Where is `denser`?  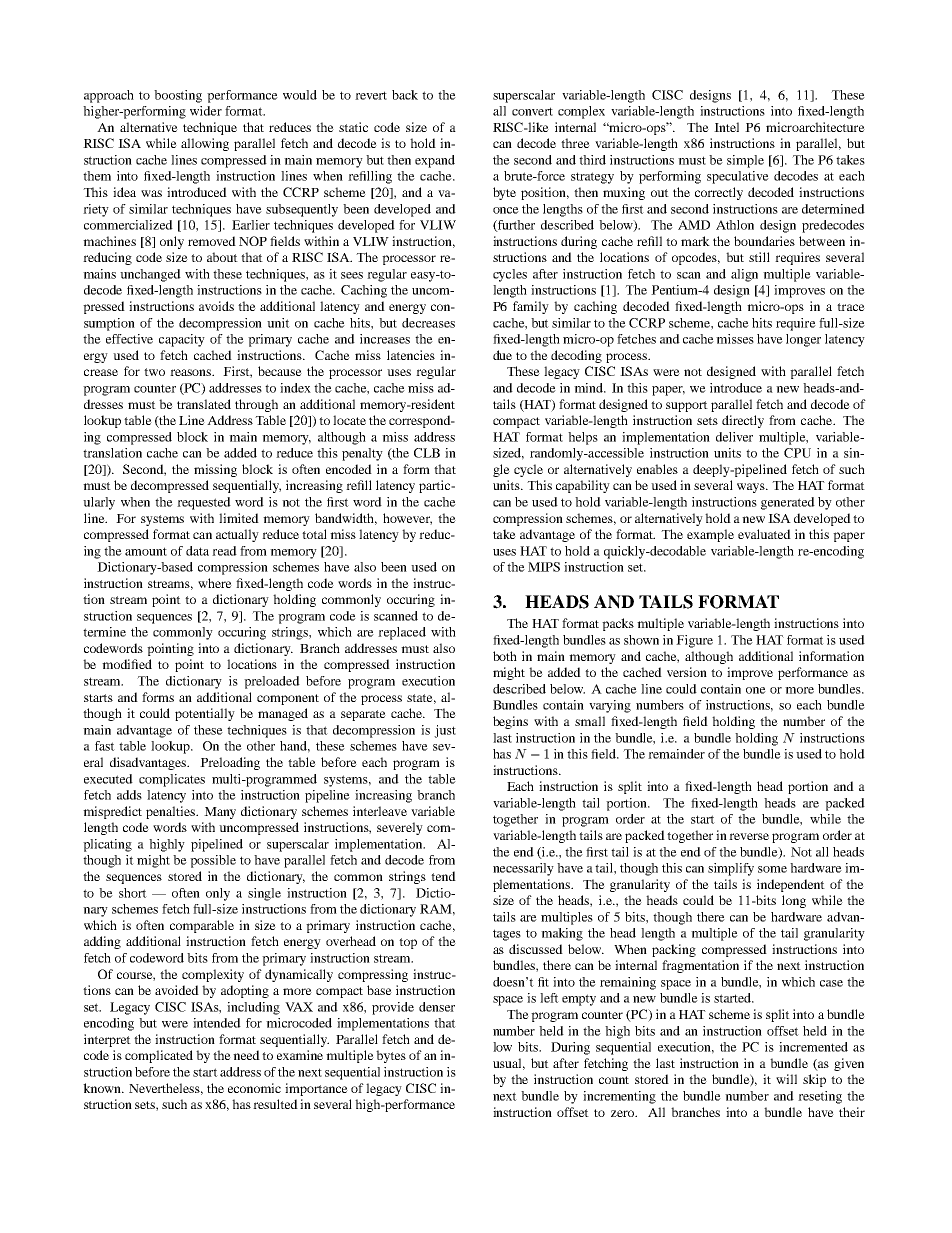
denser is located at coordinates (437, 1007).
